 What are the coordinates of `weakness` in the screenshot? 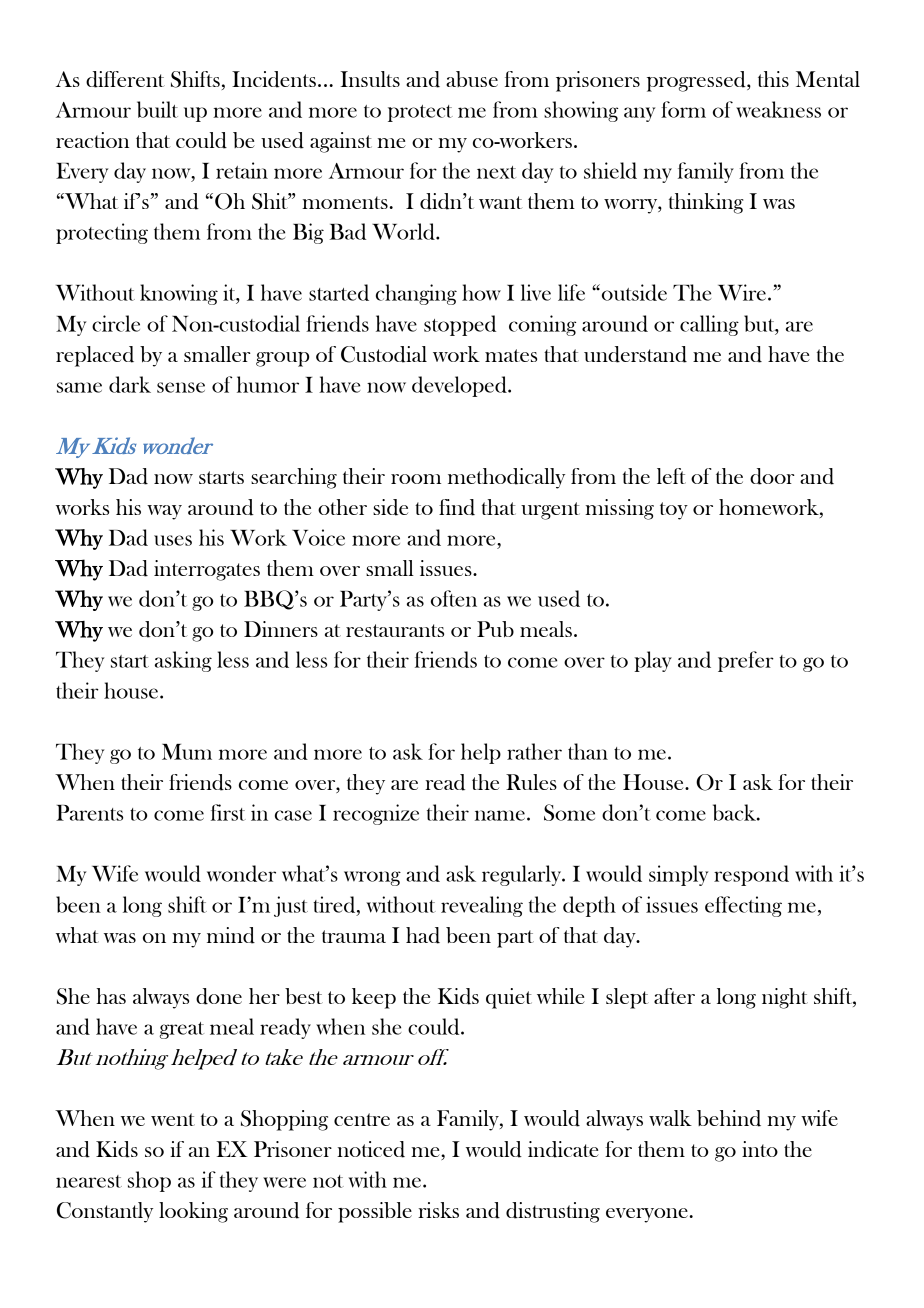 It's located at (778, 109).
